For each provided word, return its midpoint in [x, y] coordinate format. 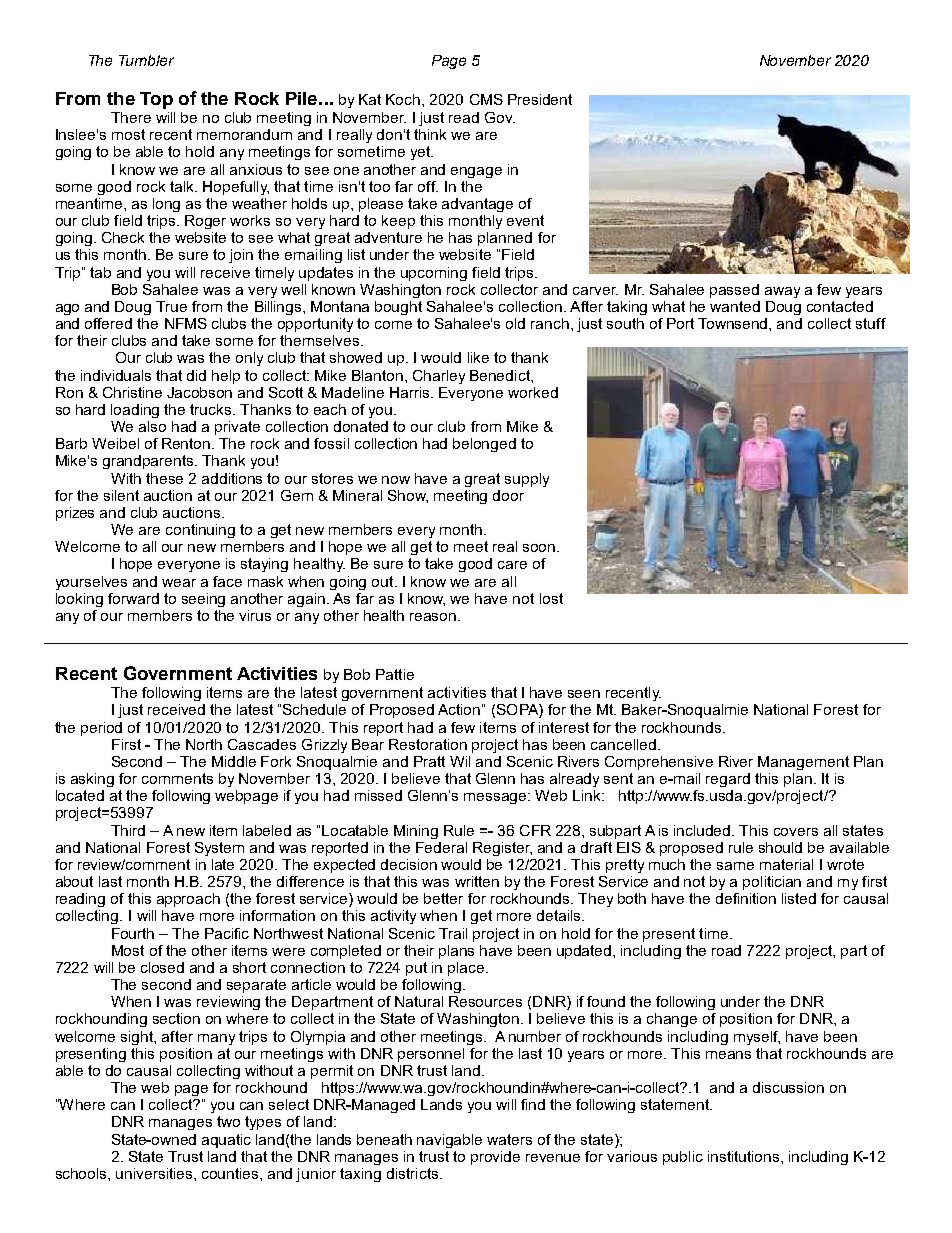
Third [128, 830]
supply [527, 480]
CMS [486, 99]
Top [156, 100]
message [496, 798]
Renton [187, 443]
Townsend [734, 323]
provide [495, 1158]
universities [155, 1173]
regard [728, 780]
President [540, 99]
